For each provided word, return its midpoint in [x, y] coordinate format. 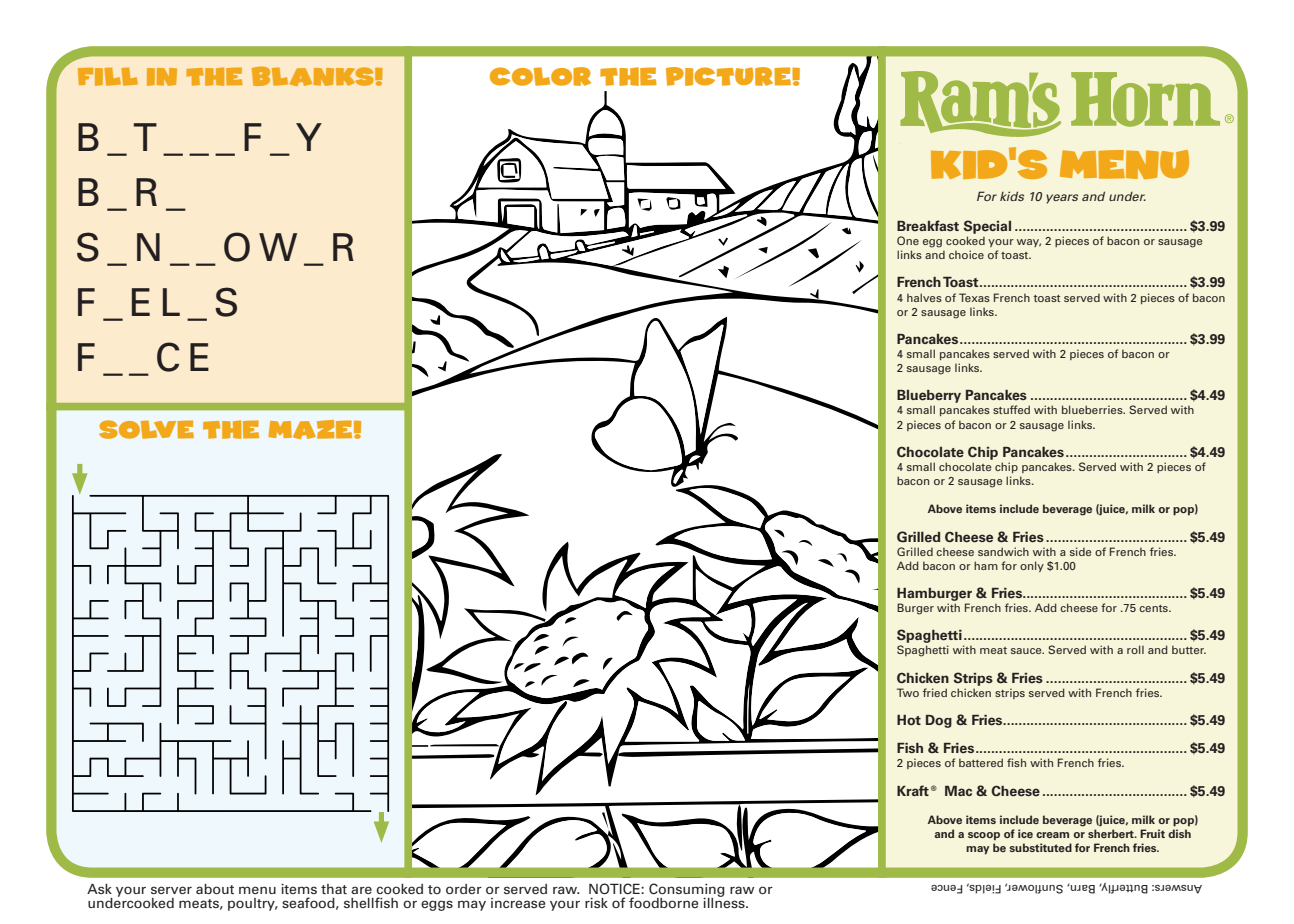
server [171, 890]
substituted [1040, 847]
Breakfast [928, 226]
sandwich [1003, 551]
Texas [974, 297]
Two [908, 692]
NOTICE [615, 888]
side [1080, 551]
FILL [108, 77]
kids [1012, 196]
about [215, 889]
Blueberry [929, 398]
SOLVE [146, 429]
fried [935, 692]
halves [924, 297]
